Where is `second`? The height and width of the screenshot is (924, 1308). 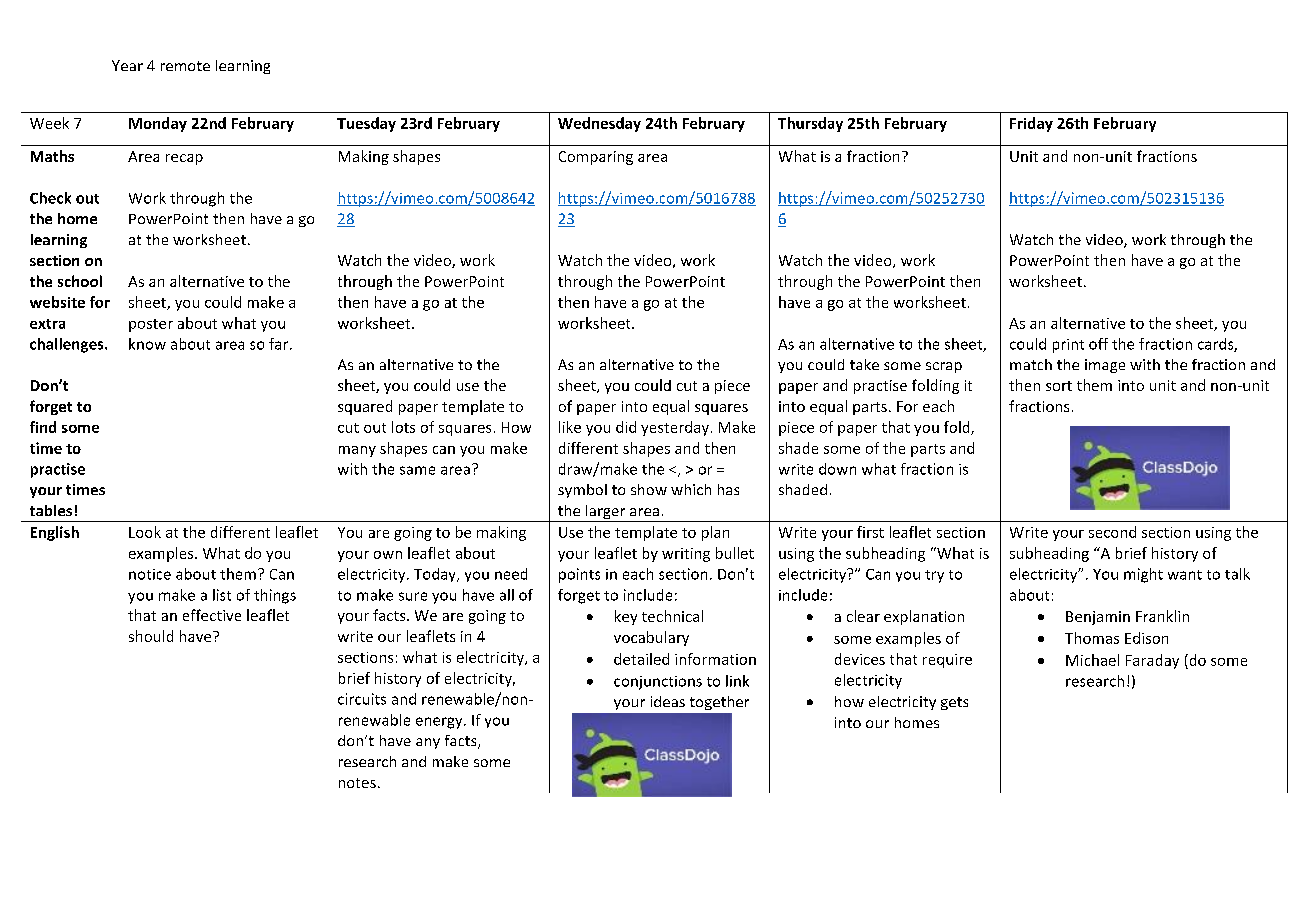 second is located at coordinates (1112, 532).
